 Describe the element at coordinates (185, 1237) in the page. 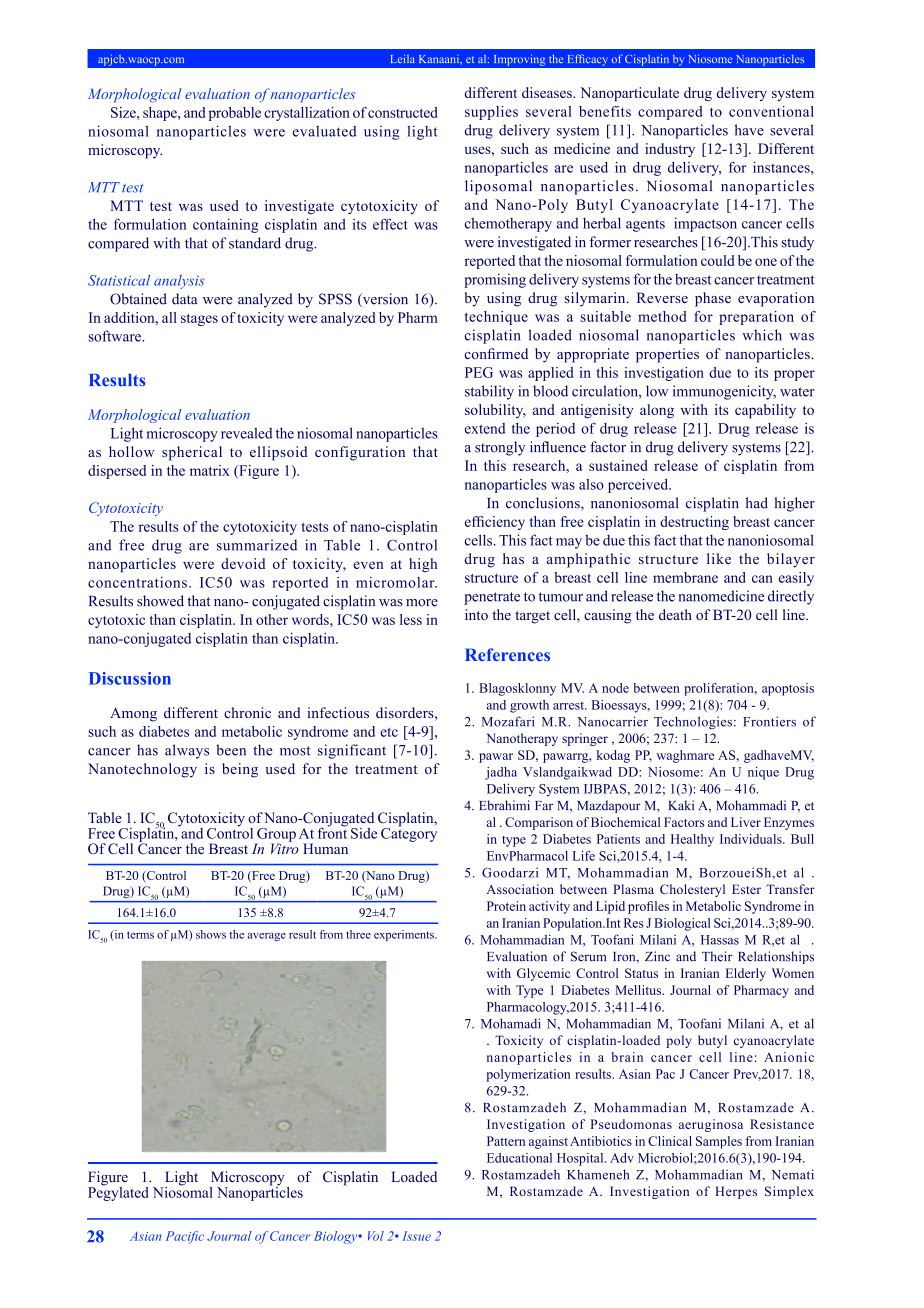

I see `Pacific` at that location.
